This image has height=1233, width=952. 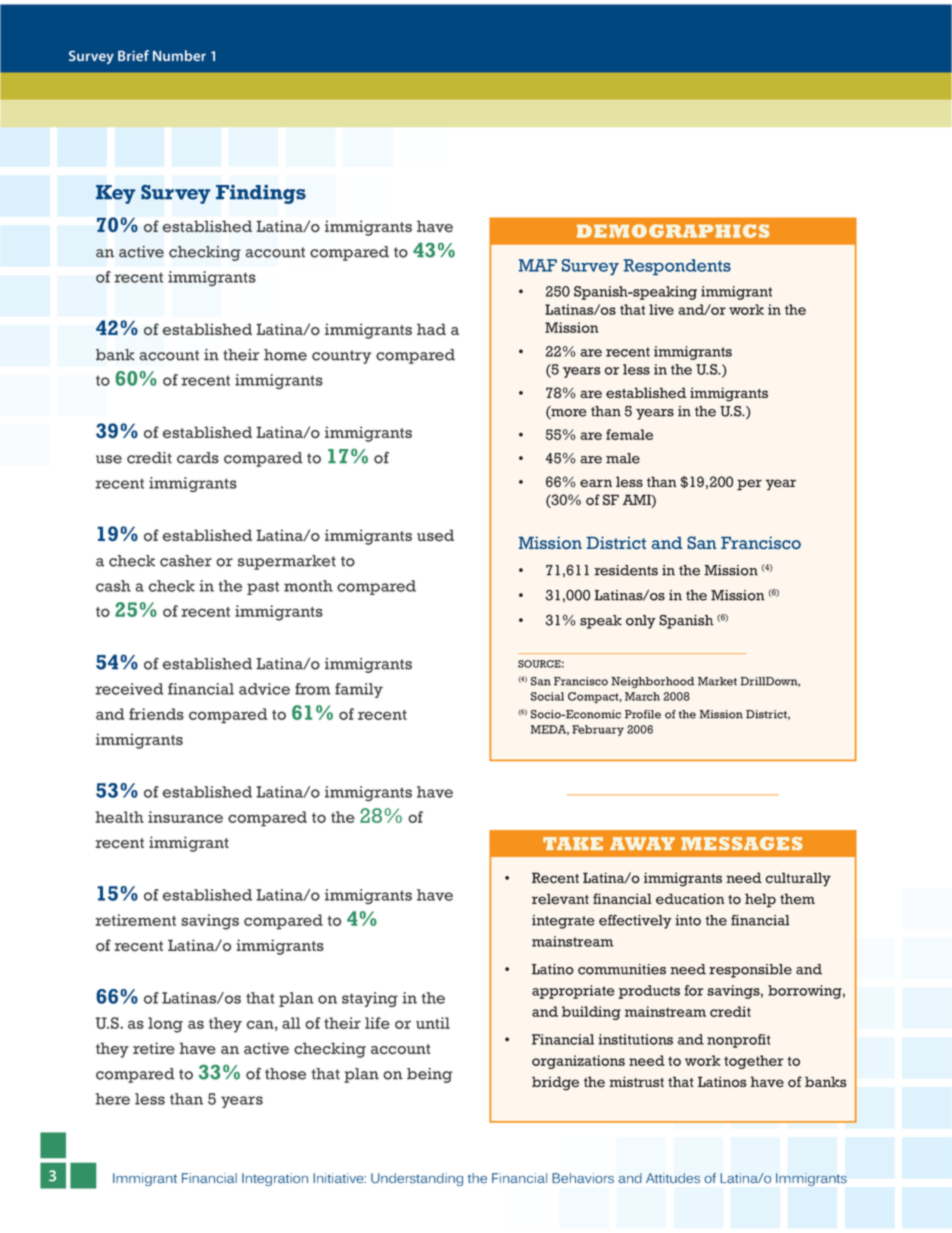 I want to click on residents, so click(x=626, y=570).
